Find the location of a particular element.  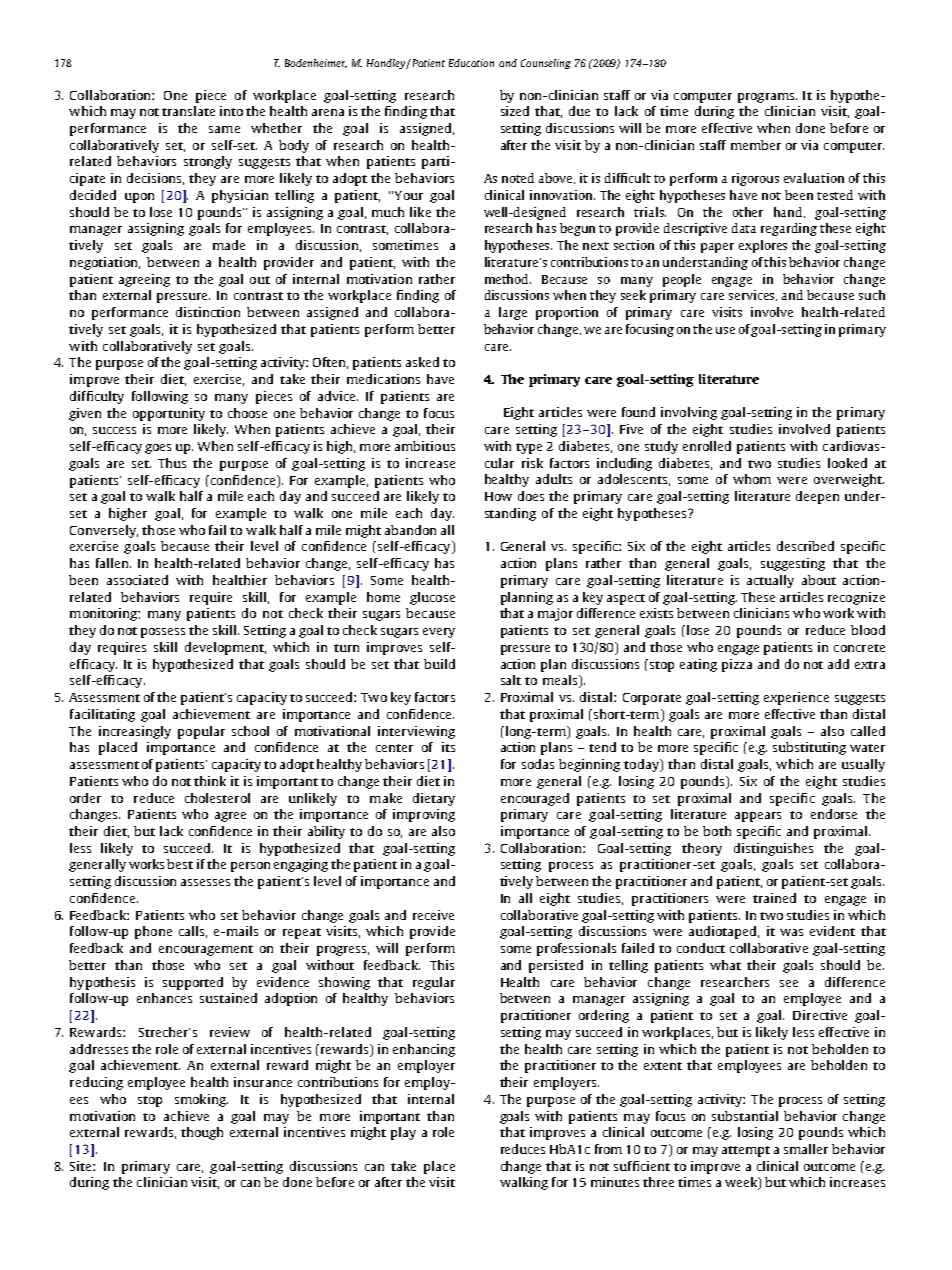

actually is located at coordinates (770, 581).
